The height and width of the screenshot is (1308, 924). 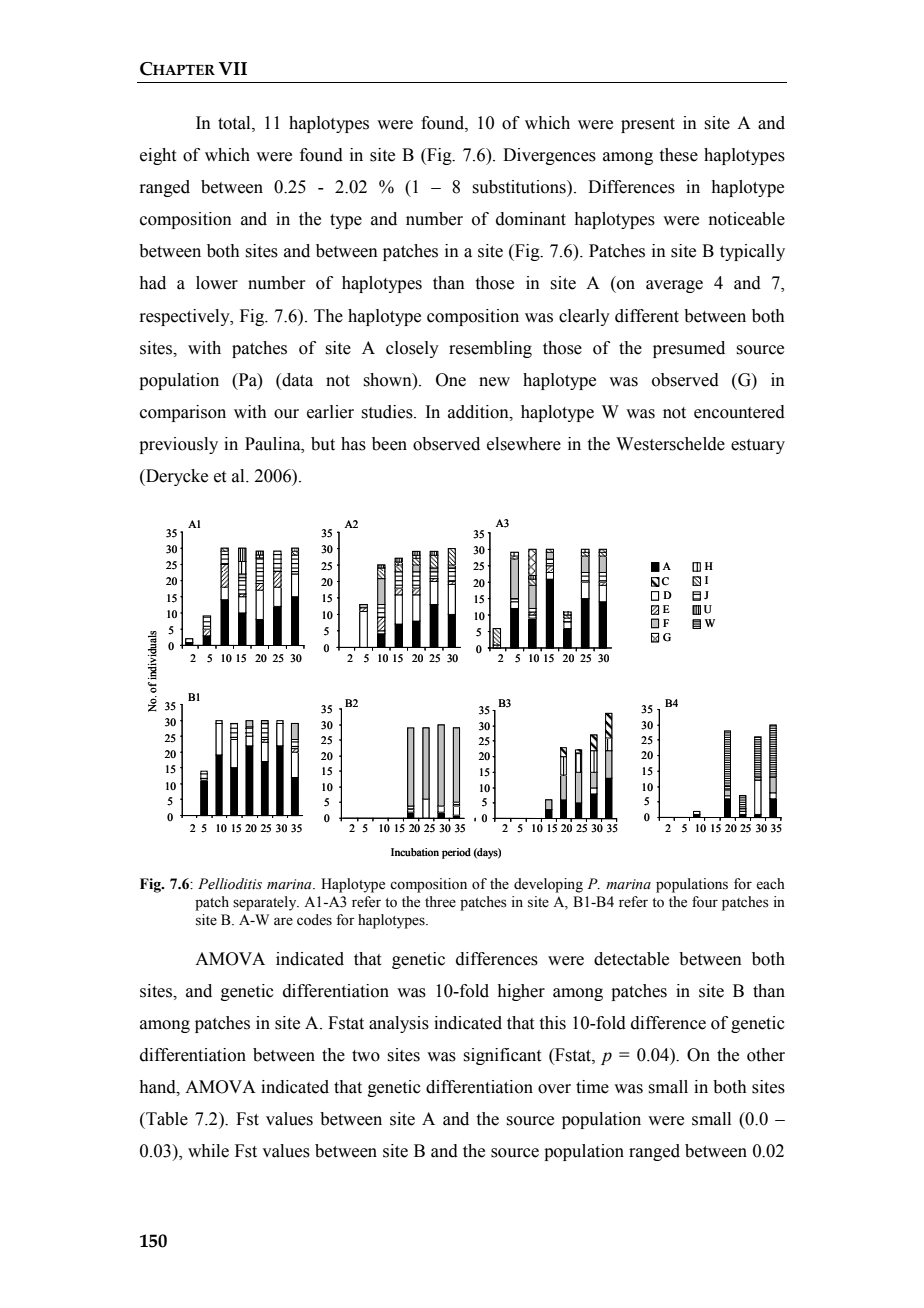 What do you see at coordinates (689, 349) in the screenshot?
I see `presumed` at bounding box center [689, 349].
